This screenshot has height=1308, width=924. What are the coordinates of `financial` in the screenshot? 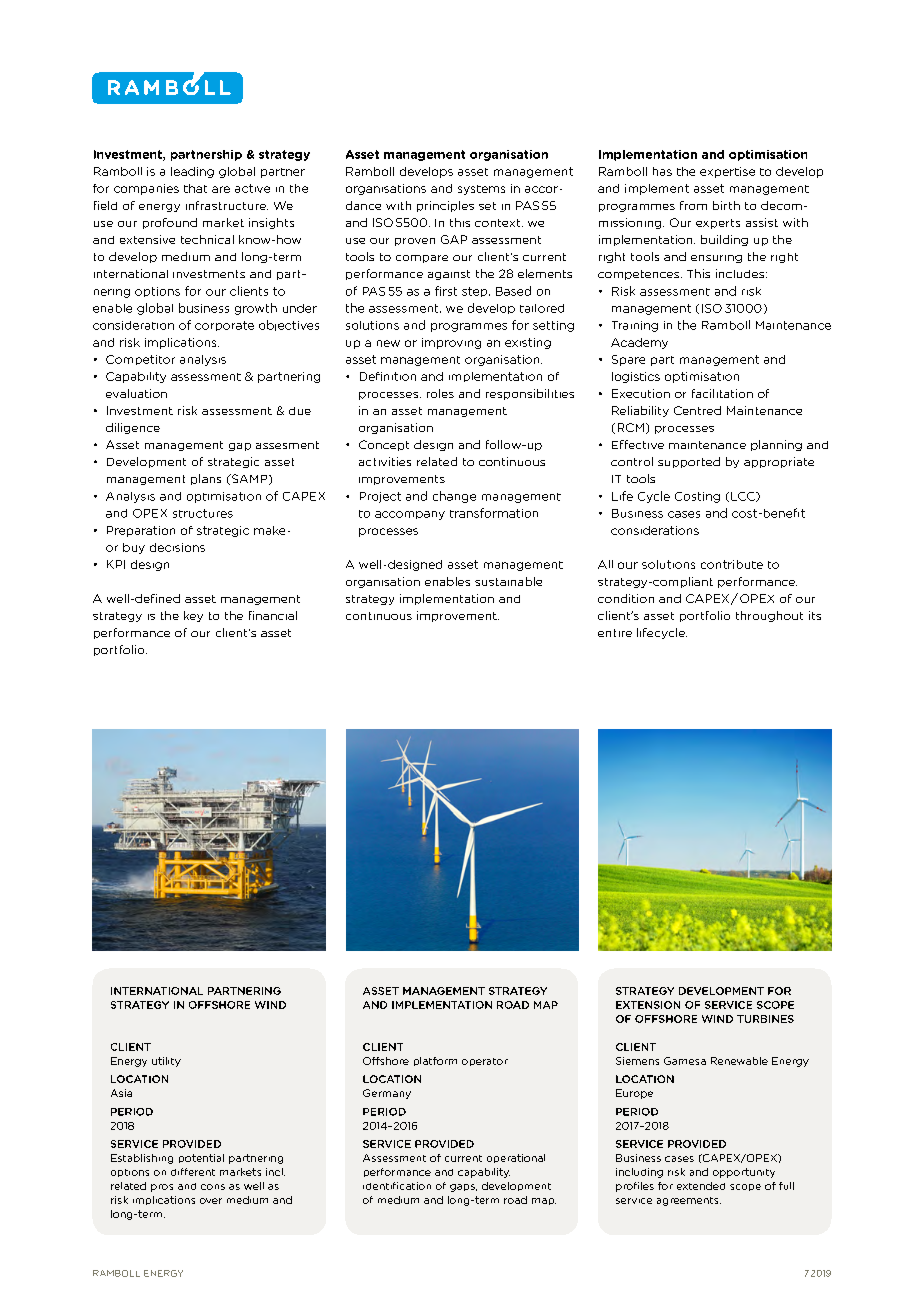 It's located at (273, 615).
